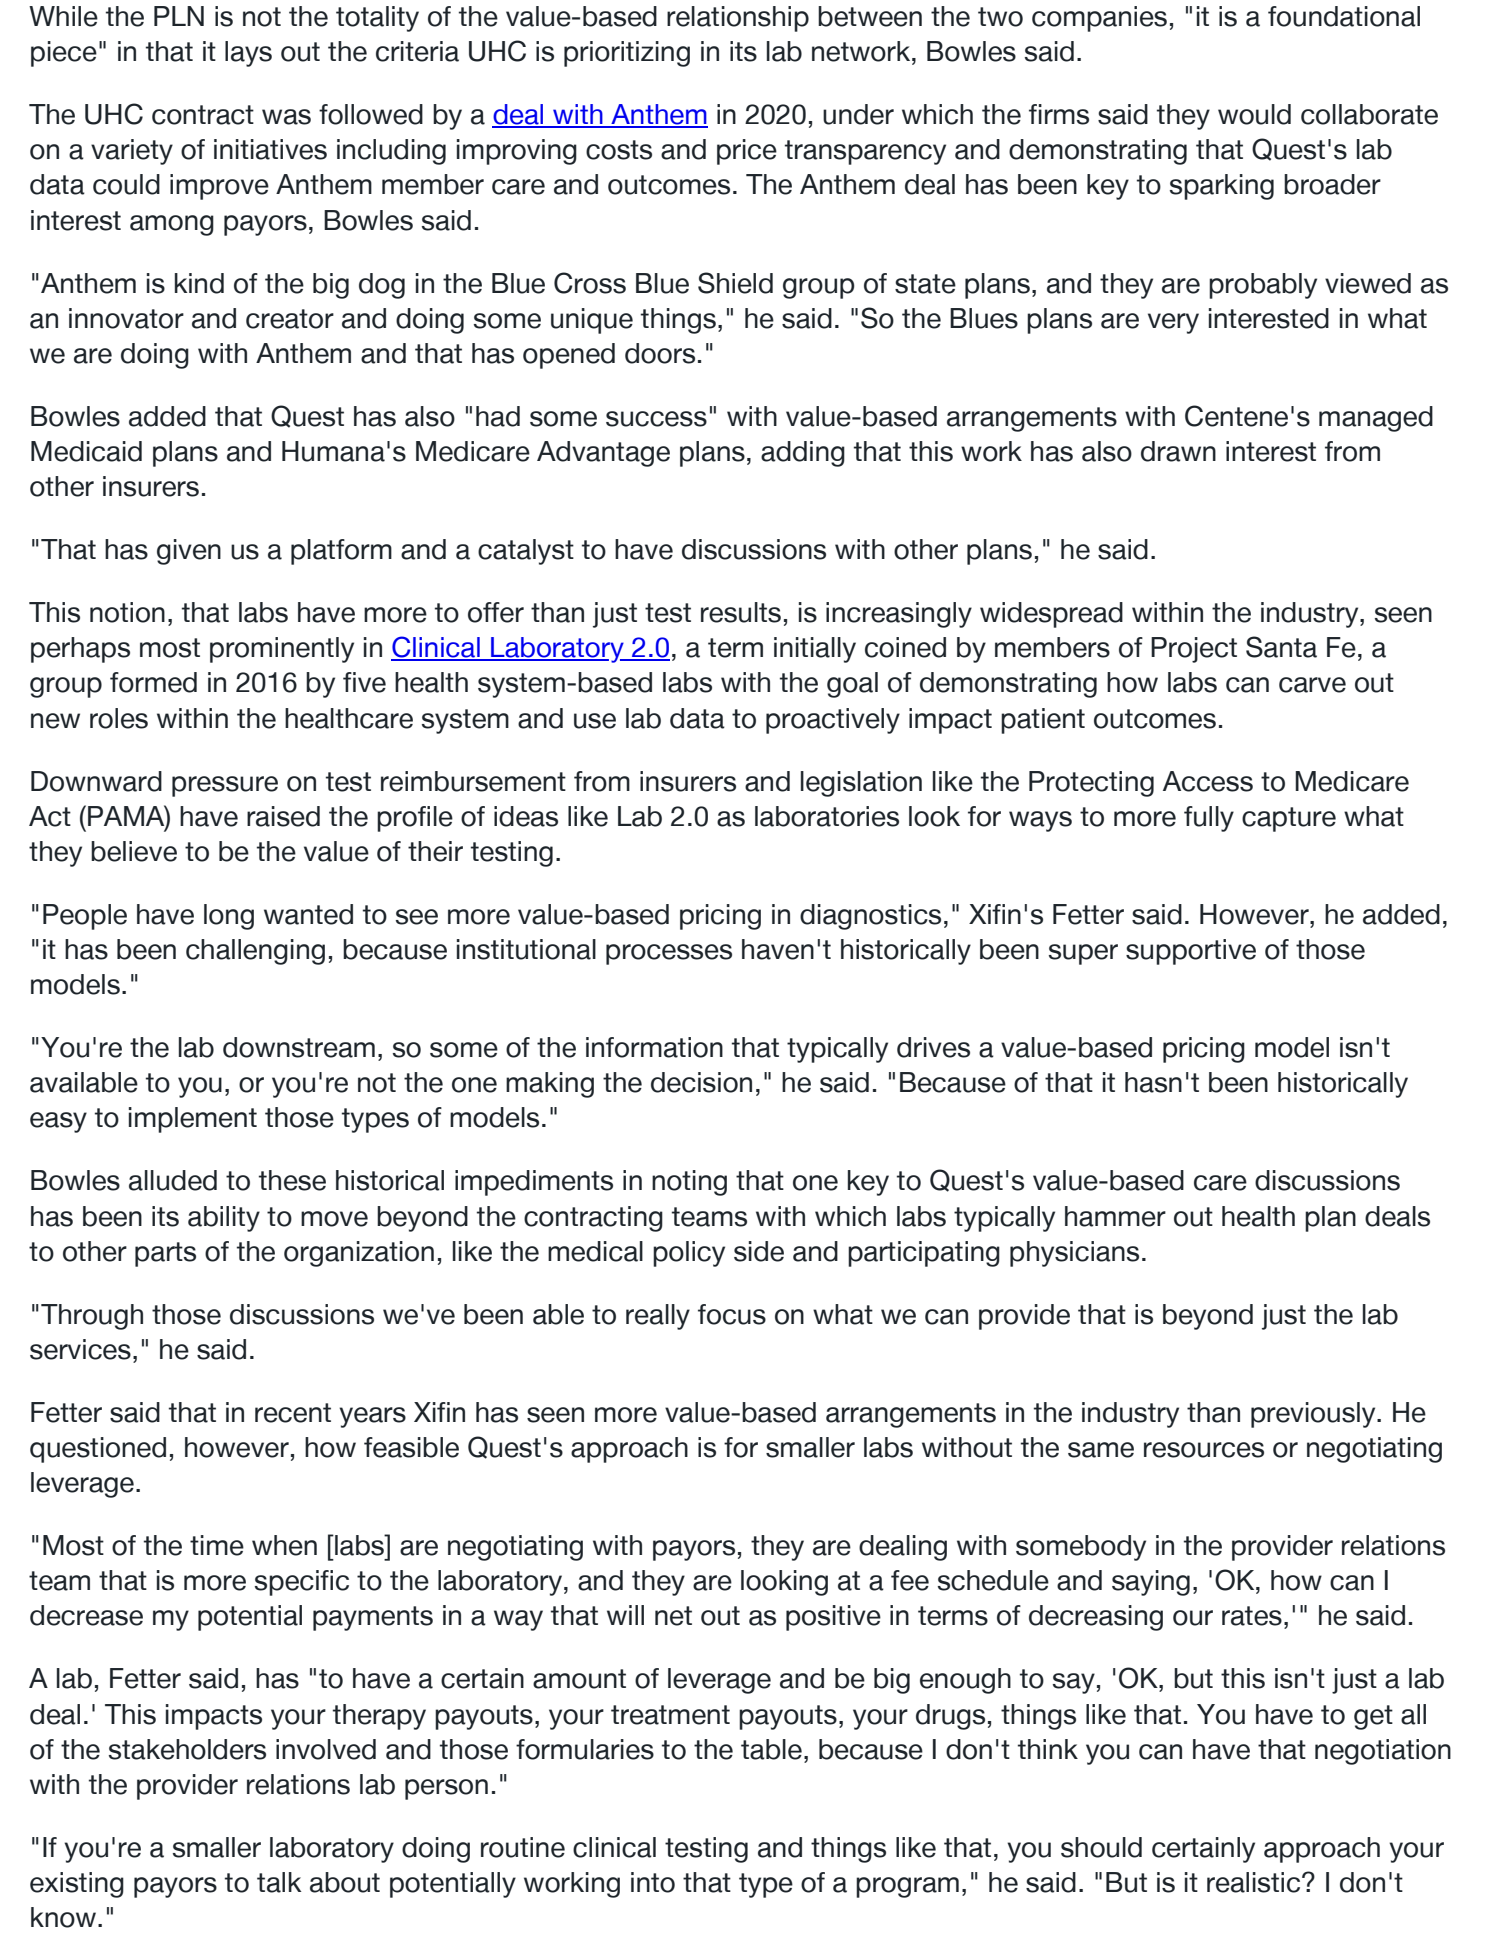 Image resolution: width=1510 pixels, height=1955 pixels. I want to click on challenging, so click(255, 952).
